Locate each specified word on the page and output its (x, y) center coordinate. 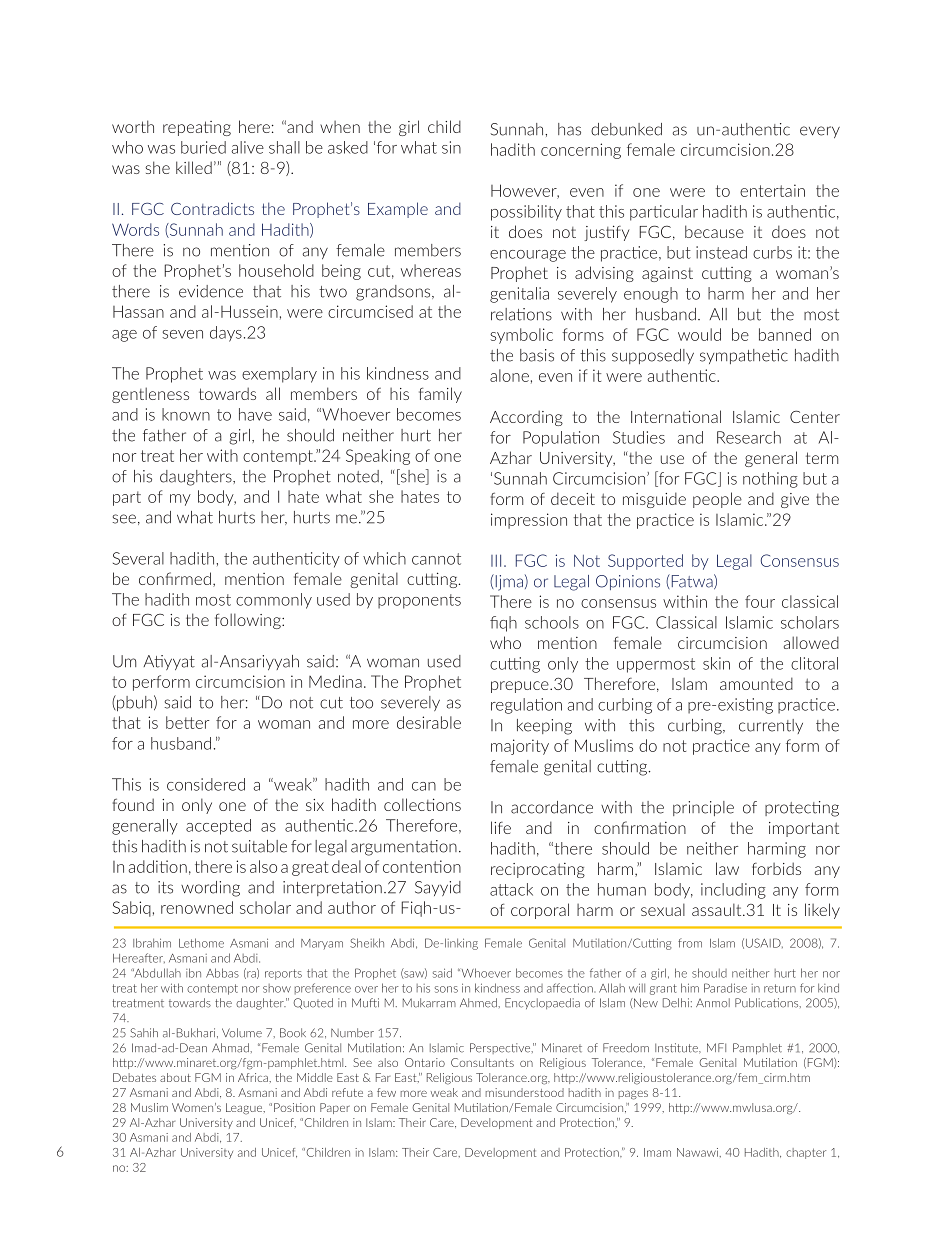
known (186, 414)
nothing (770, 480)
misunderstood (525, 1092)
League (245, 1109)
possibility (526, 213)
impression (529, 521)
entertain (772, 190)
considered (206, 784)
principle (703, 808)
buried (203, 147)
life (501, 827)
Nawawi (698, 1152)
